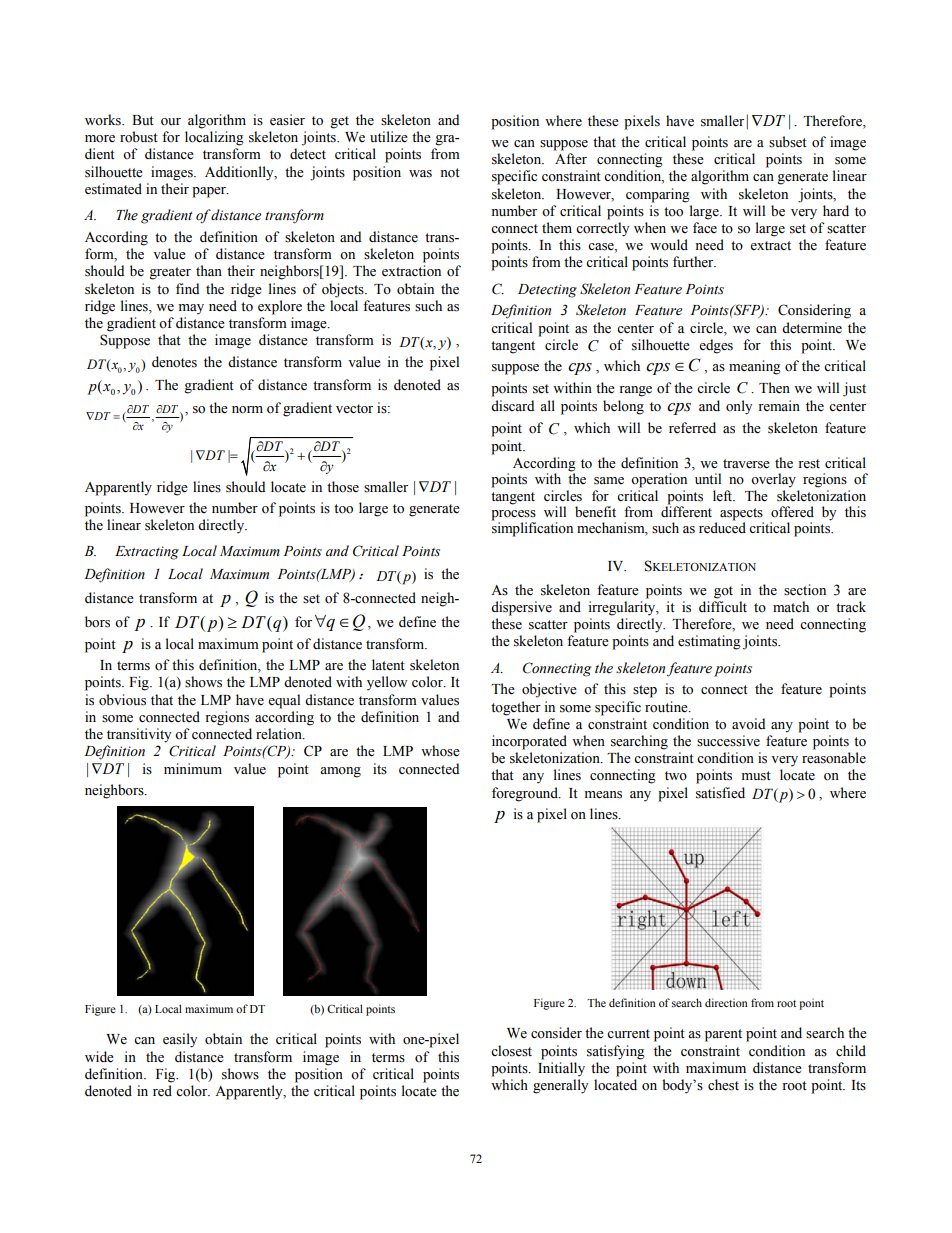 The width and height of the screenshot is (952, 1233). Describe the element at coordinates (171, 122) in the screenshot. I see `our` at that location.
